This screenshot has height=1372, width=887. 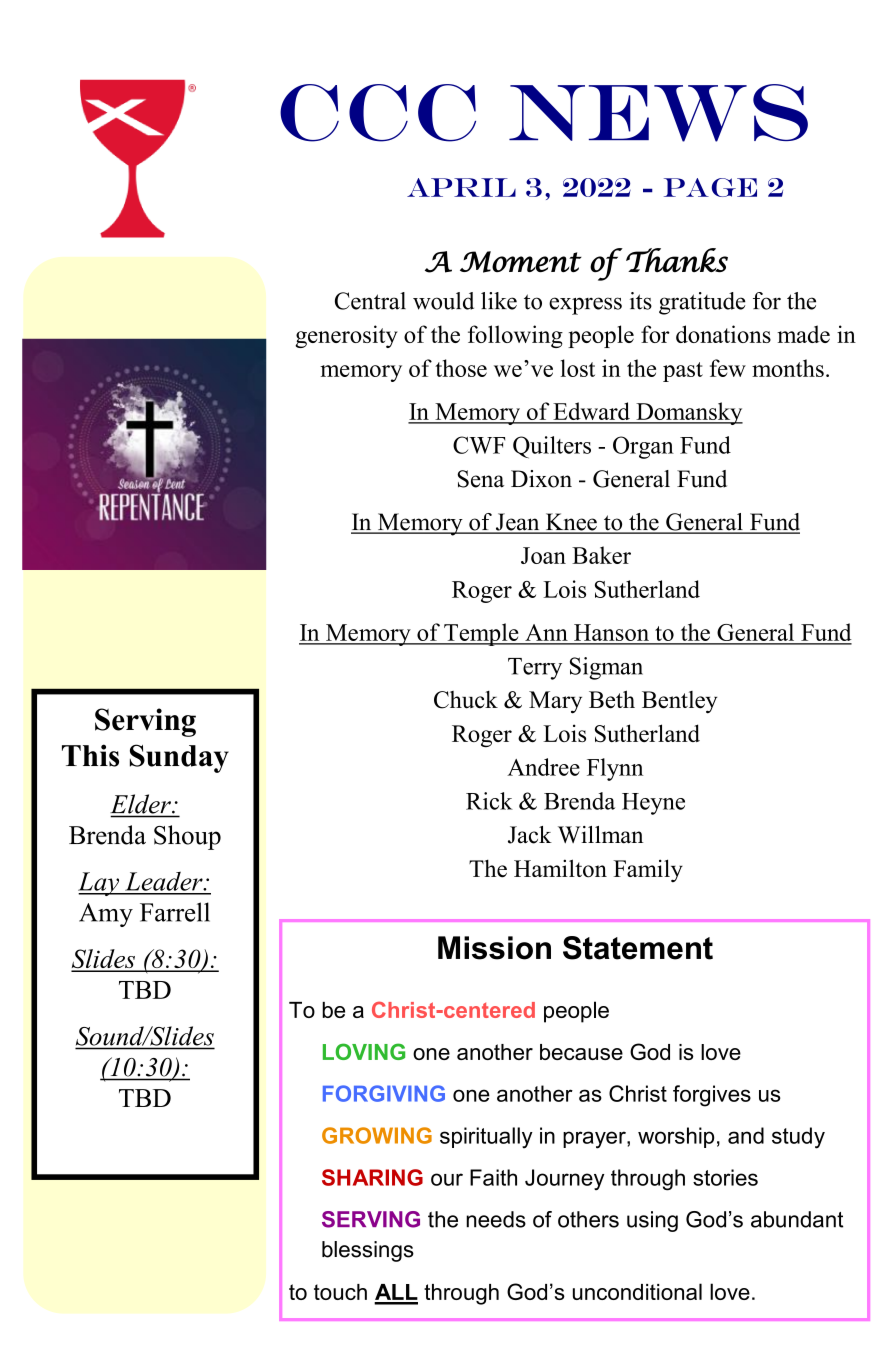 What do you see at coordinates (340, 1292) in the screenshot?
I see `touch` at bounding box center [340, 1292].
